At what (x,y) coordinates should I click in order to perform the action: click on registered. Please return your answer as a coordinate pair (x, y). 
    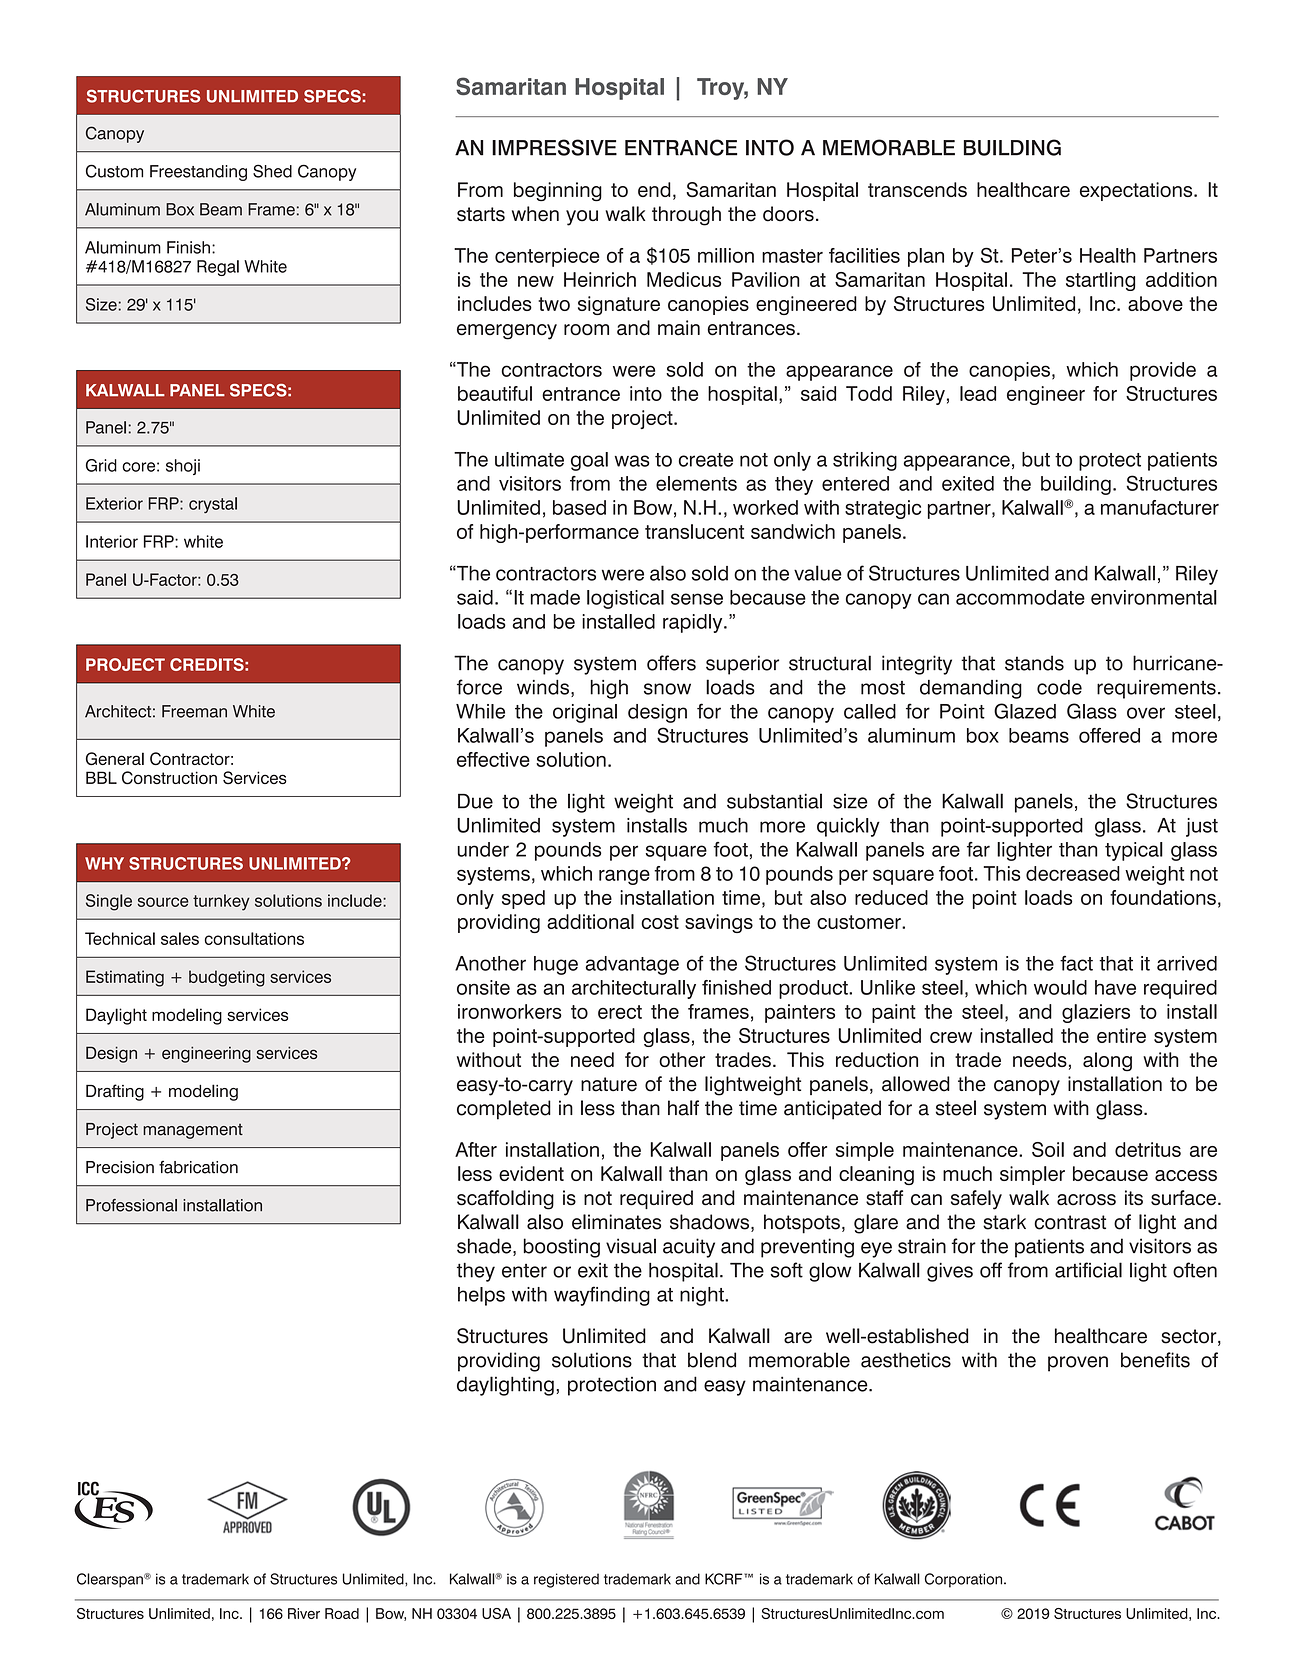
    Looking at the image, I should click on (566, 1580).
